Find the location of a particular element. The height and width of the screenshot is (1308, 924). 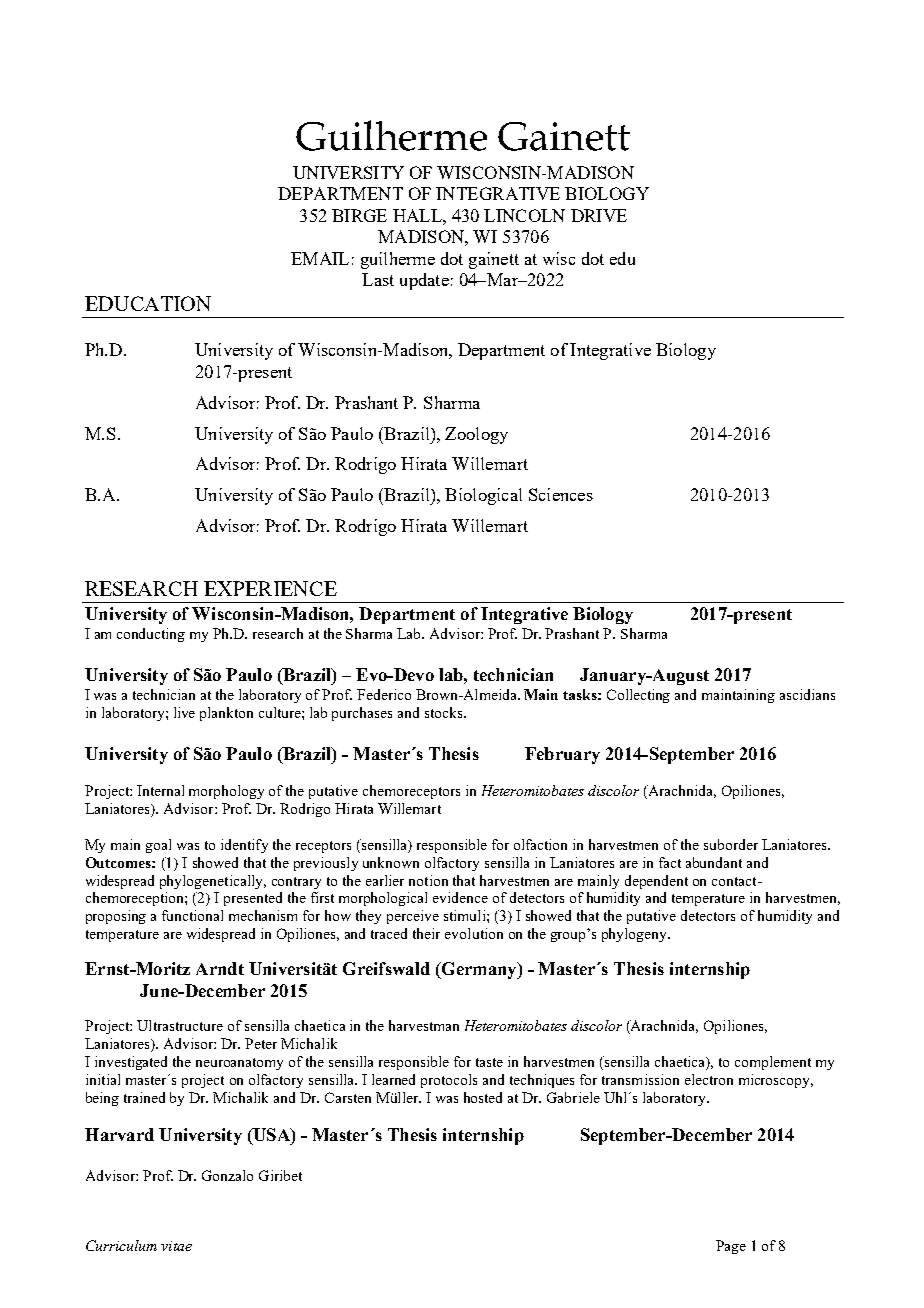

hosted is located at coordinates (483, 1097).
